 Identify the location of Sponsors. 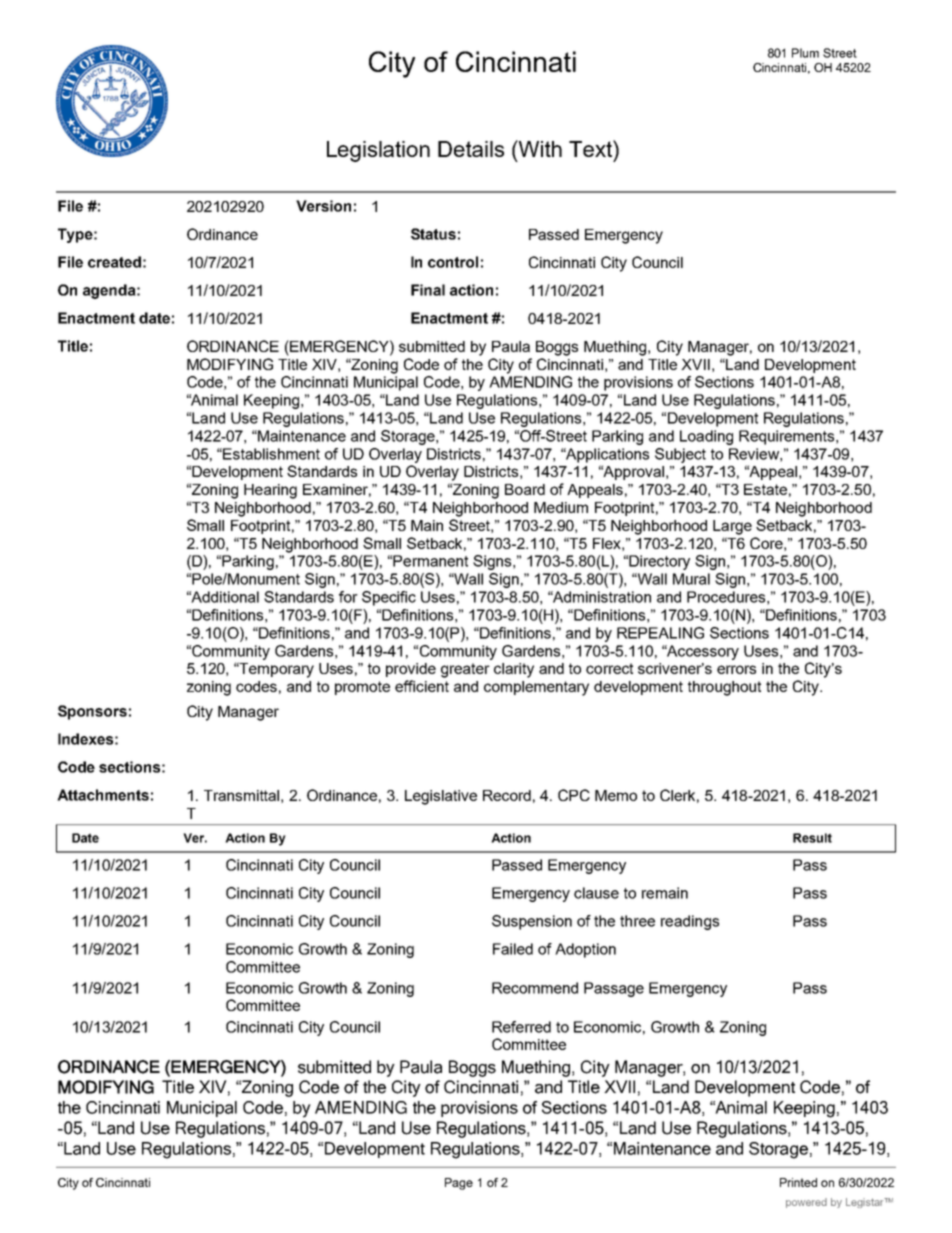
(92, 712).
